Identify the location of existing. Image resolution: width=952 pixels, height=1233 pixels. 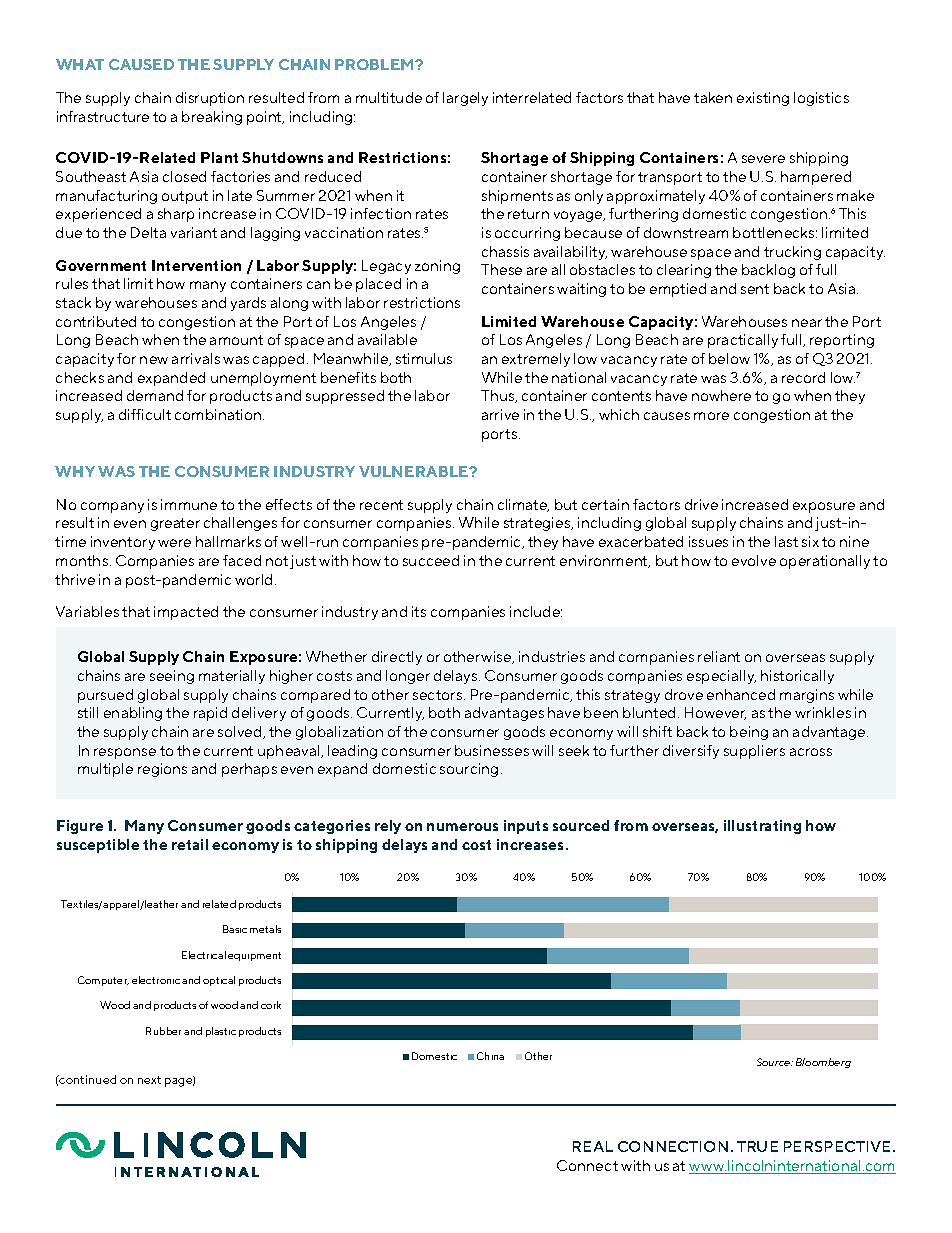
(763, 99).
